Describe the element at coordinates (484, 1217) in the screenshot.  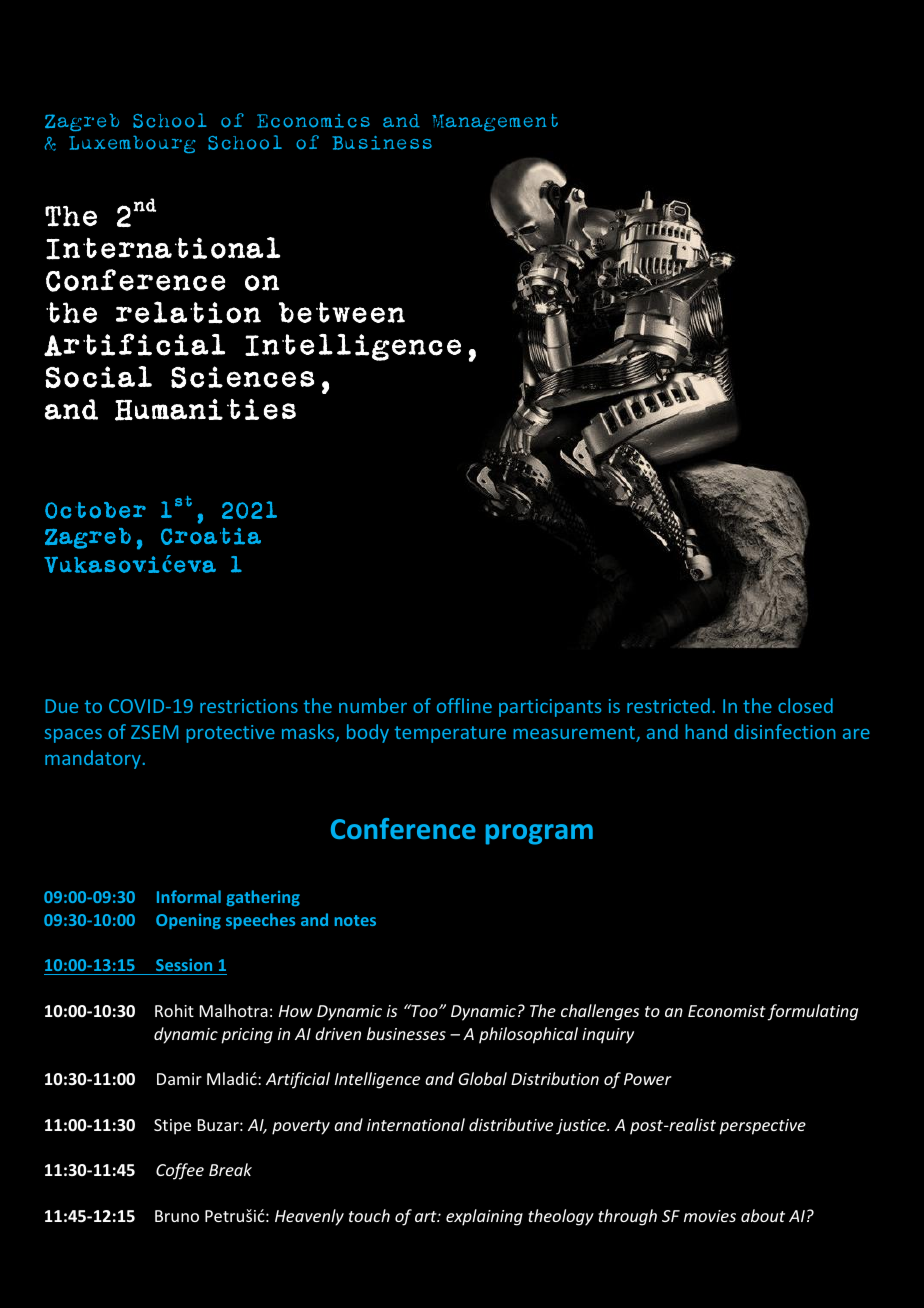
I see `explaining` at that location.
